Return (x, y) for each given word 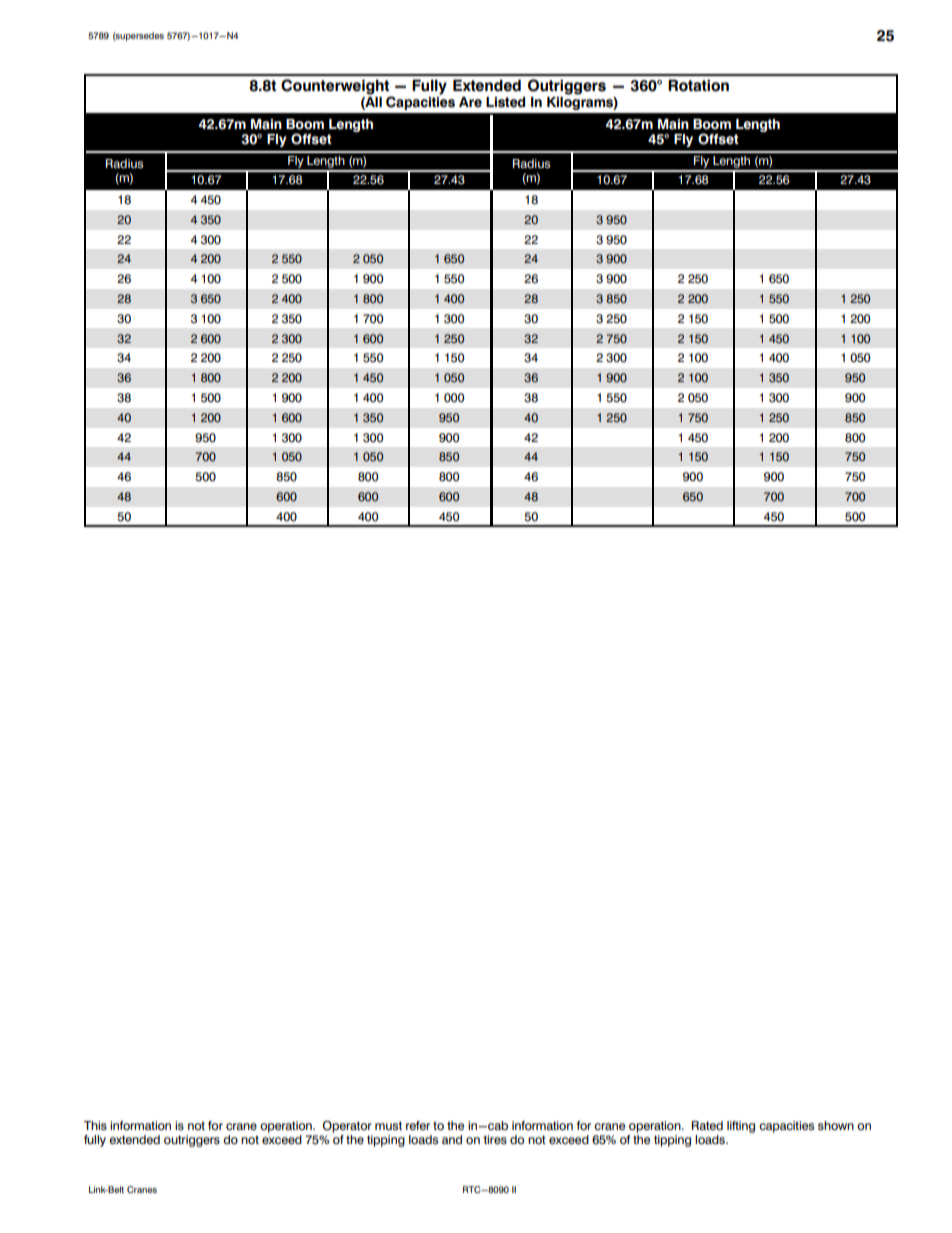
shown (836, 1125)
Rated (707, 1125)
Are (470, 102)
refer (418, 1125)
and (452, 1139)
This (95, 1125)
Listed (505, 102)
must (388, 1125)
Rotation (698, 85)
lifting (741, 1127)
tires (495, 1139)
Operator (347, 1127)
